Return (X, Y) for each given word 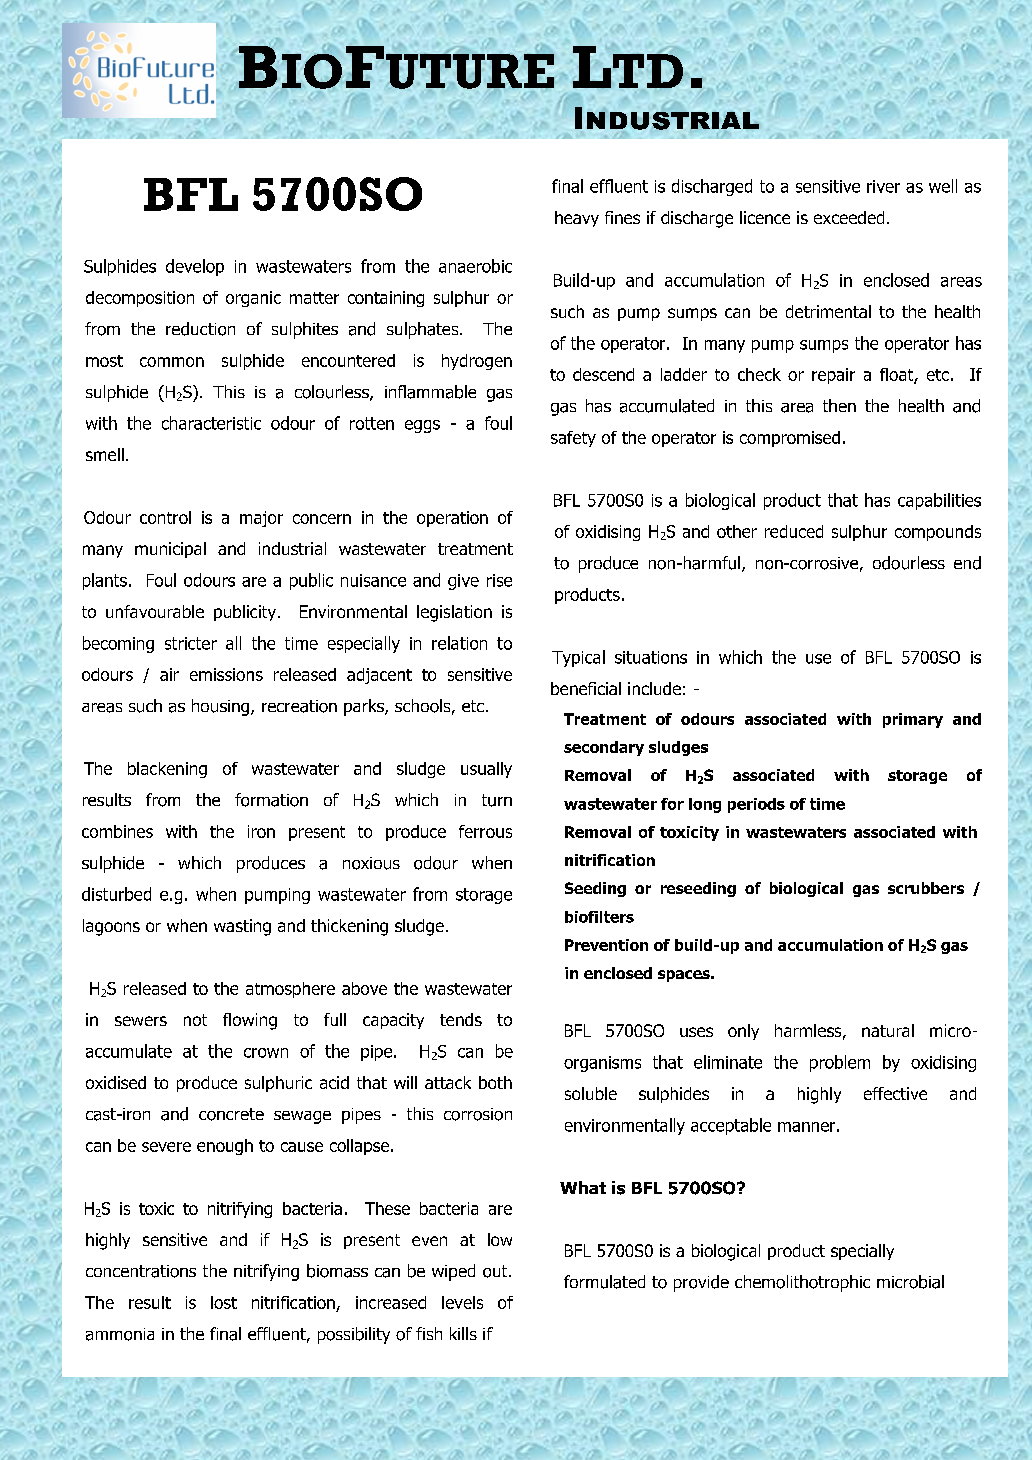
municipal (170, 550)
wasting (242, 927)
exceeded (849, 217)
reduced (794, 531)
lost (224, 1302)
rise (499, 580)
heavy (577, 219)
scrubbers (926, 888)
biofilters (599, 917)
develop (195, 267)
